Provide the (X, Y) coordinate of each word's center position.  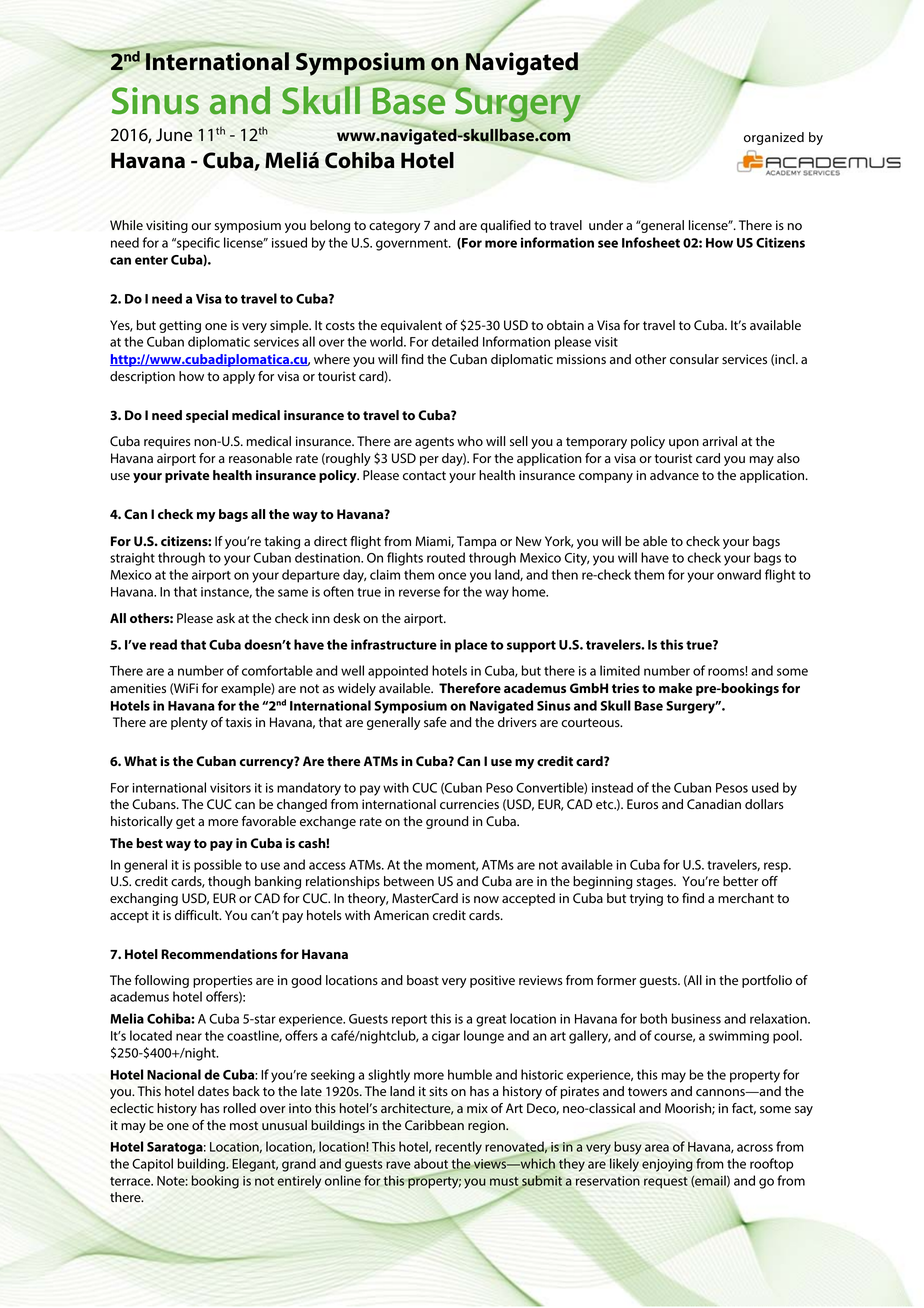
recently (458, 1148)
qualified (505, 226)
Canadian (714, 804)
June (174, 135)
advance (674, 475)
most (244, 1126)
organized (774, 138)
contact (424, 476)
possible (218, 866)
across (755, 1148)
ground (447, 822)
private (187, 476)
